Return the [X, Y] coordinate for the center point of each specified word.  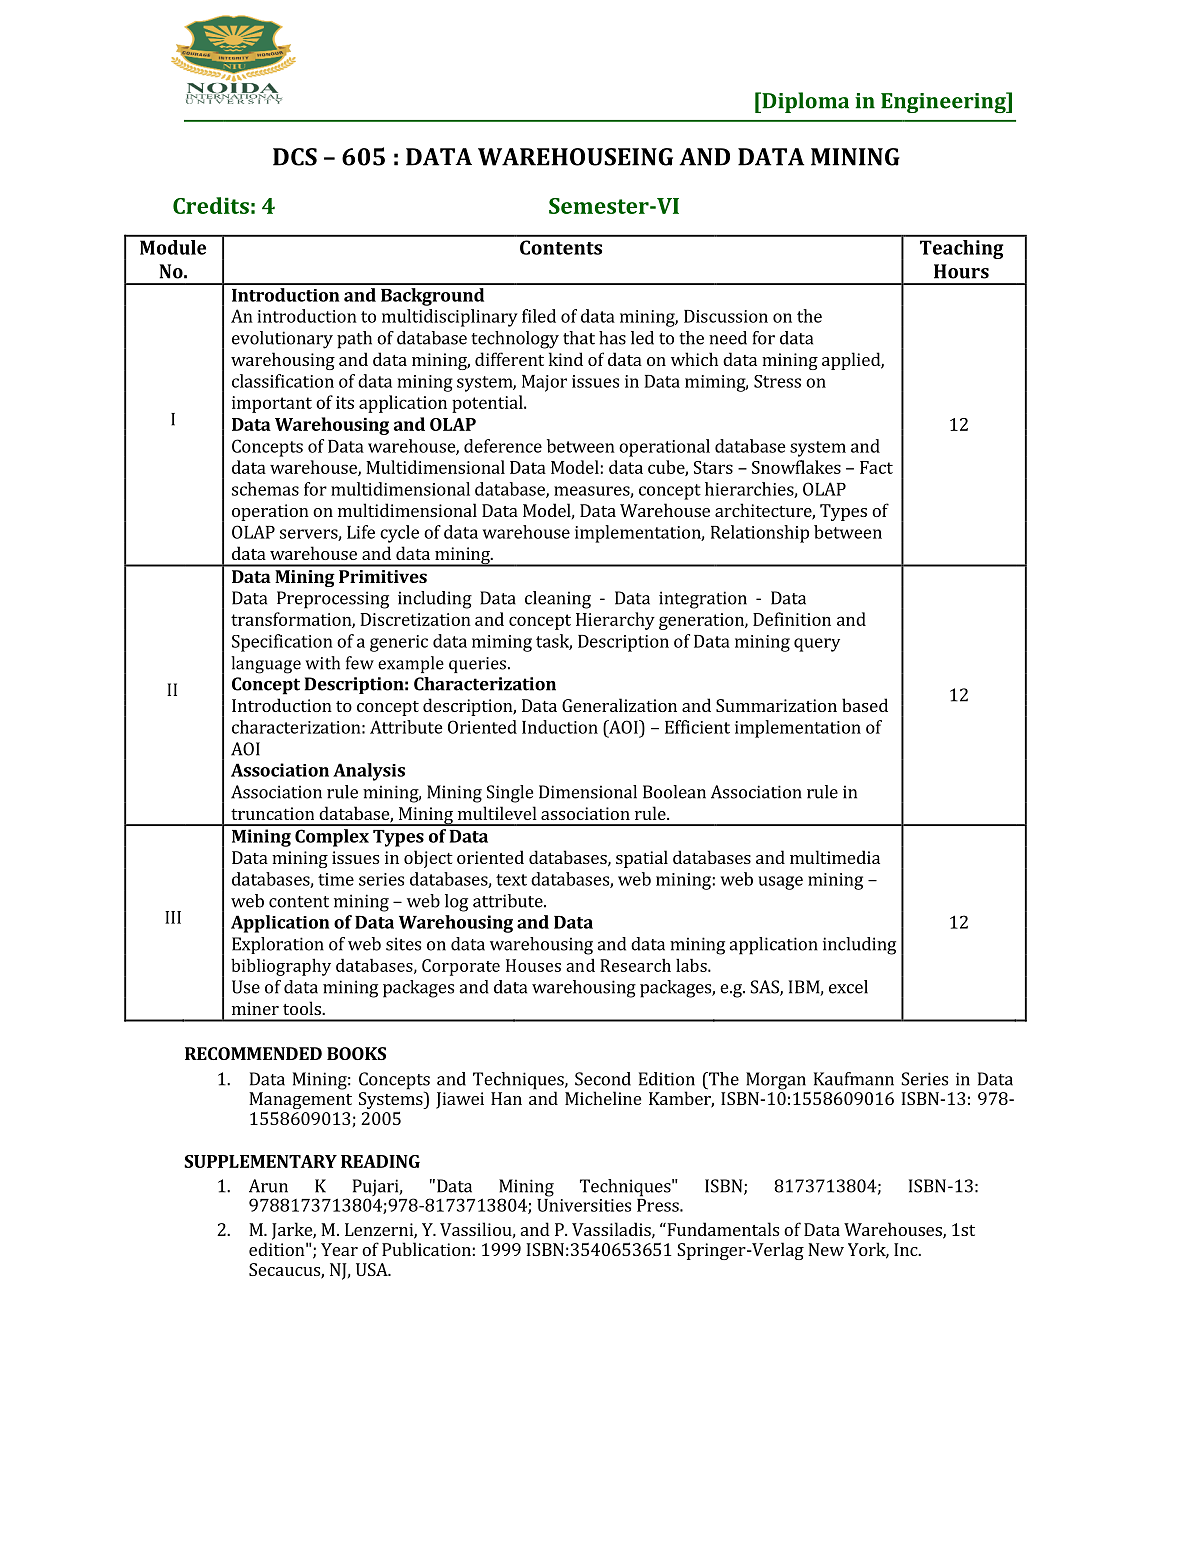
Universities [584, 1205]
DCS [295, 157]
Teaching [961, 249]
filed [539, 316]
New [826, 1249]
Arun [268, 1186]
